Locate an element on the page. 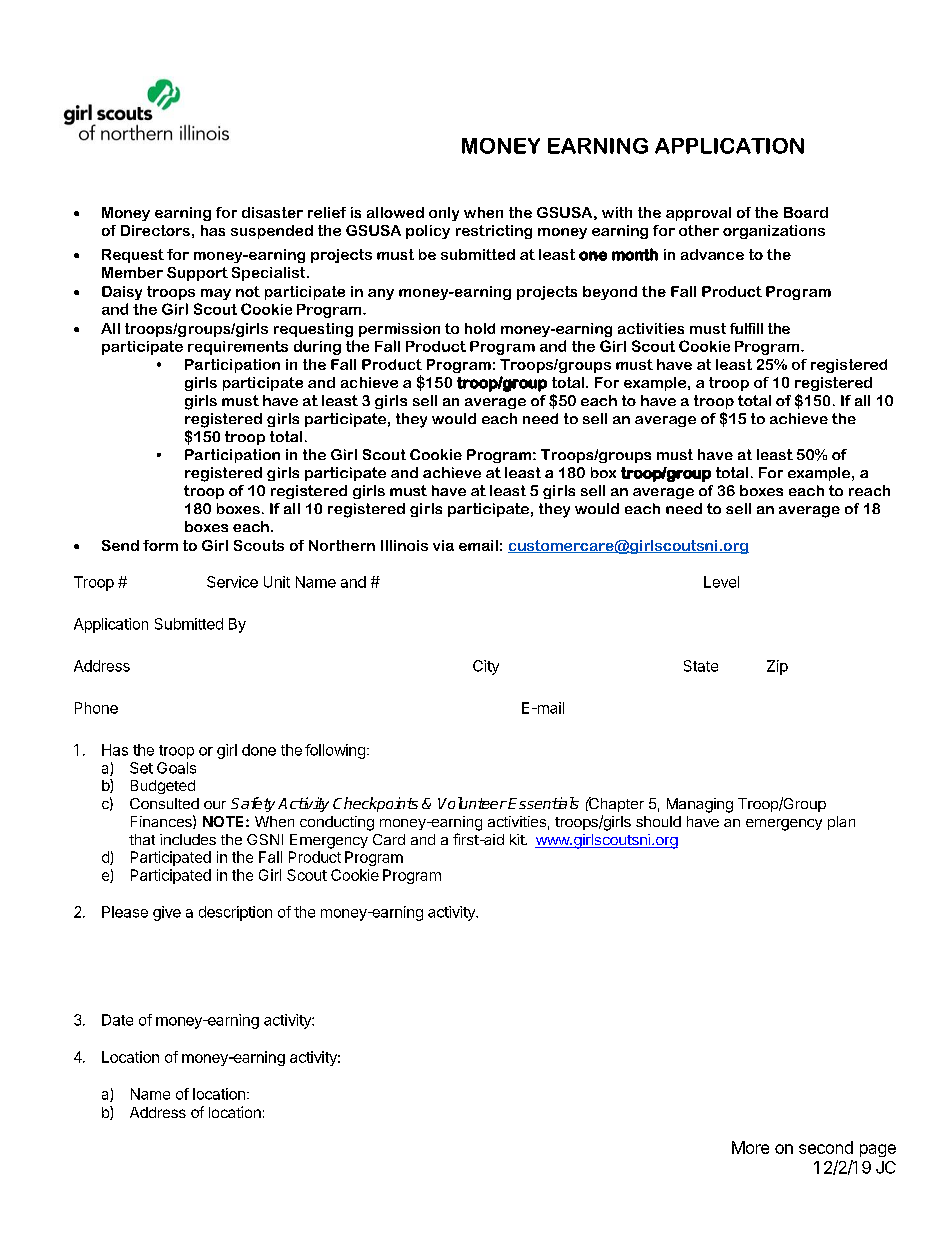 The width and height of the image is (952, 1233). organizations is located at coordinates (774, 232).
